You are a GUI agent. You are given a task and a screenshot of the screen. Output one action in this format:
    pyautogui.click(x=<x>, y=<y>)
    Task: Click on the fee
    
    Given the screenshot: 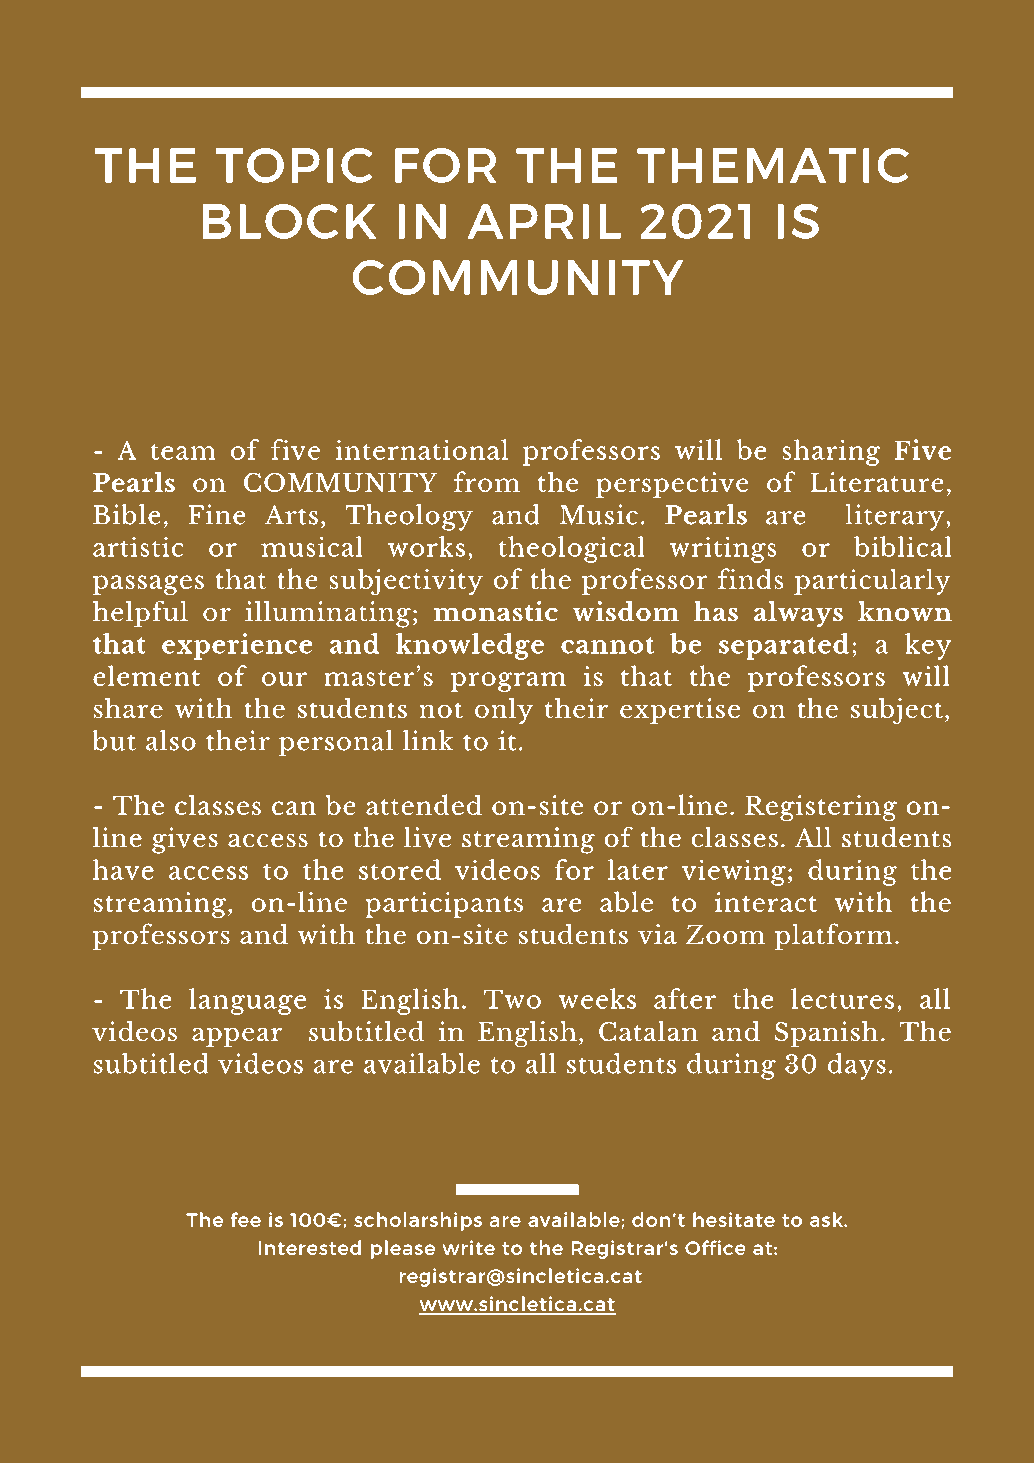 What is the action you would take?
    pyautogui.click(x=246, y=1219)
